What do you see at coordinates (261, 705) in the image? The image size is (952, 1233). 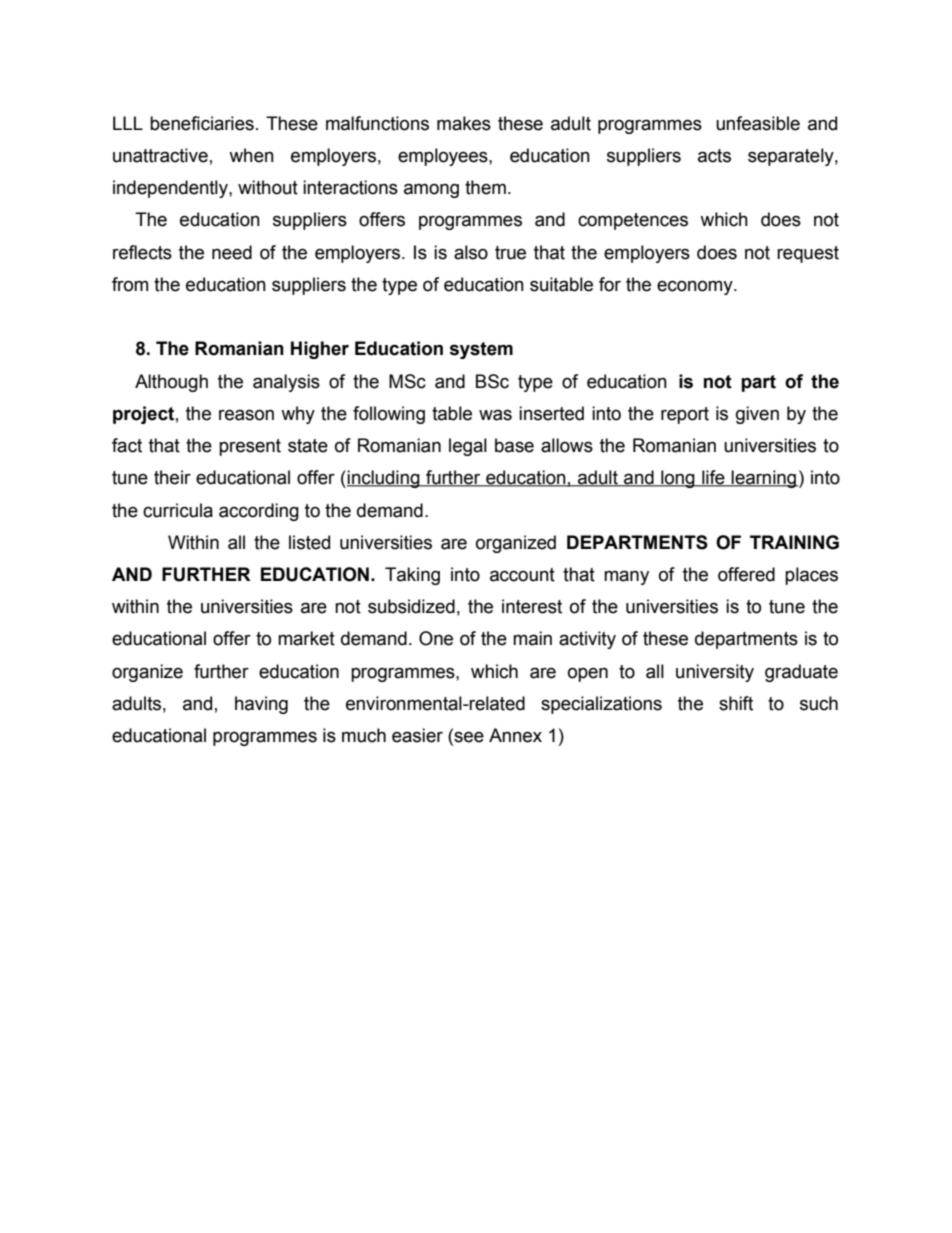 I see `having` at bounding box center [261, 705].
